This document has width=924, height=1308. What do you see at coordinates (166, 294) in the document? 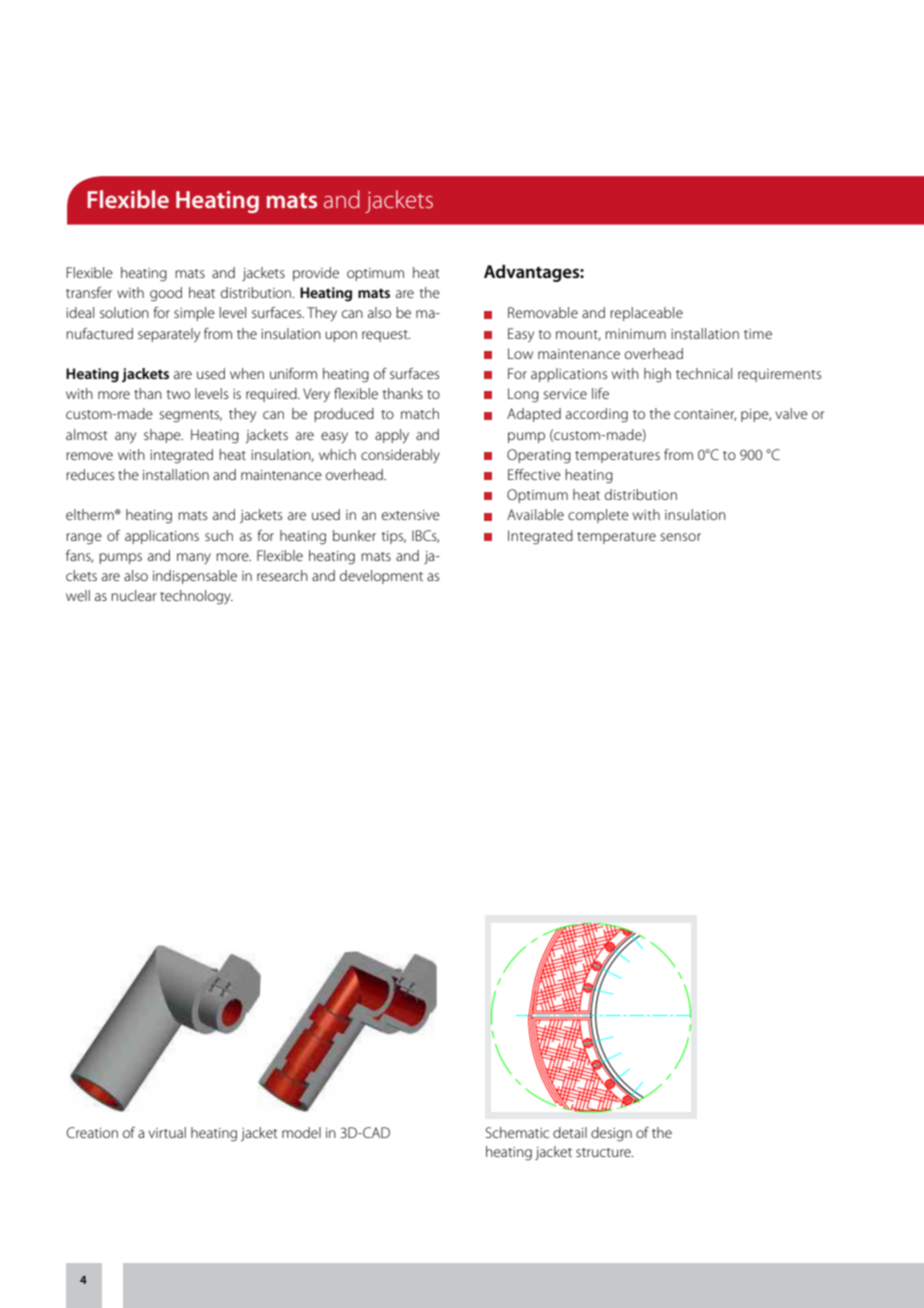
I see `good` at bounding box center [166, 294].
